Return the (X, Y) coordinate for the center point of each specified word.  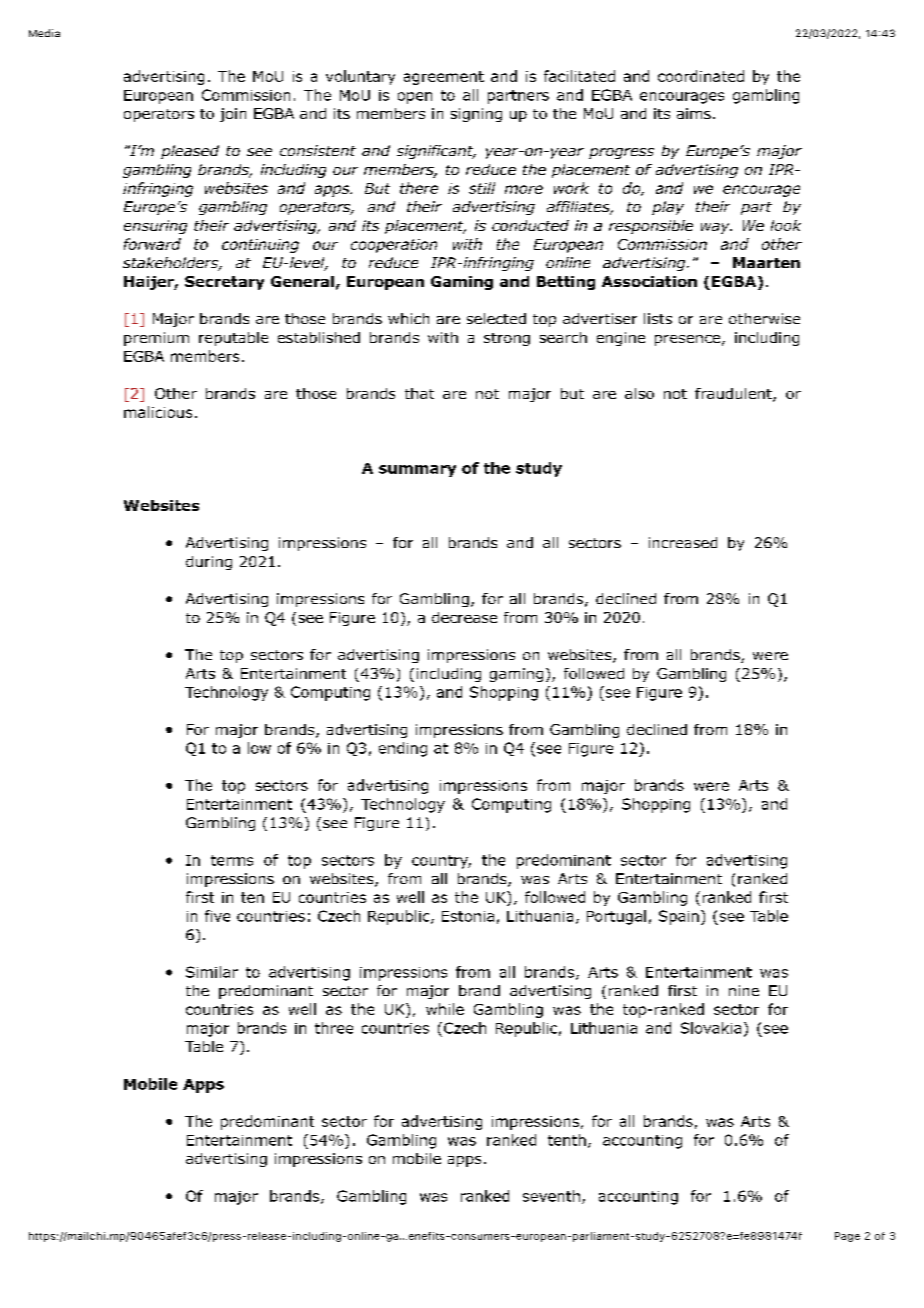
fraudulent (734, 395)
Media (44, 33)
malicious (158, 412)
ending (403, 749)
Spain (679, 917)
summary (417, 471)
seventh (551, 1196)
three (334, 1028)
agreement (444, 78)
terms (232, 860)
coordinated (701, 76)
